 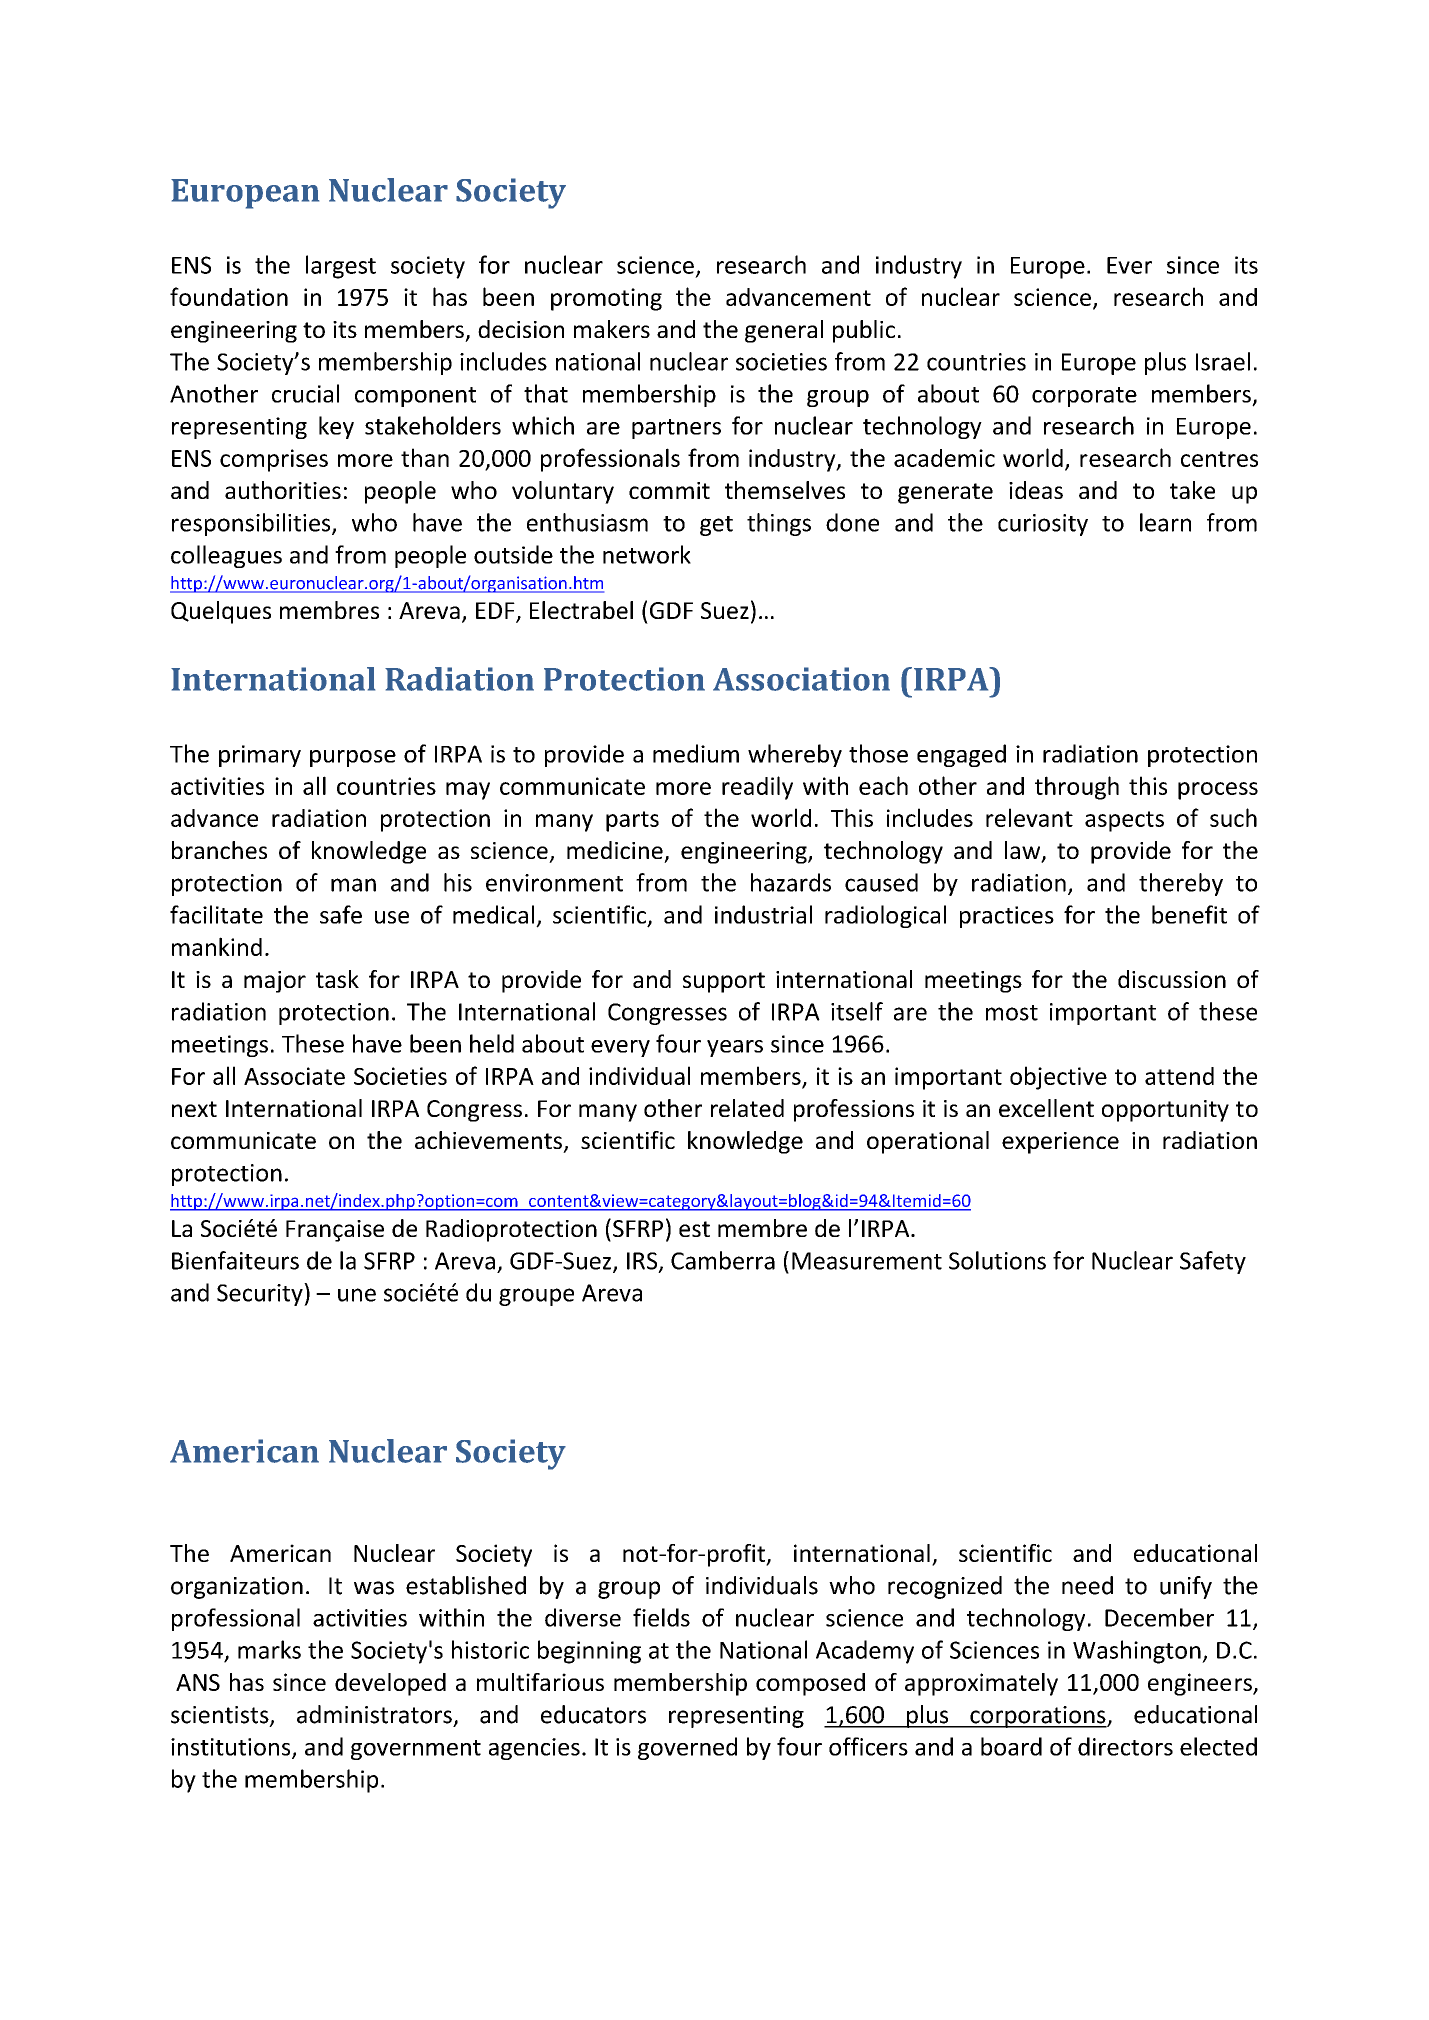 What do you see at coordinates (374, 1714) in the image?
I see `administrators` at bounding box center [374, 1714].
